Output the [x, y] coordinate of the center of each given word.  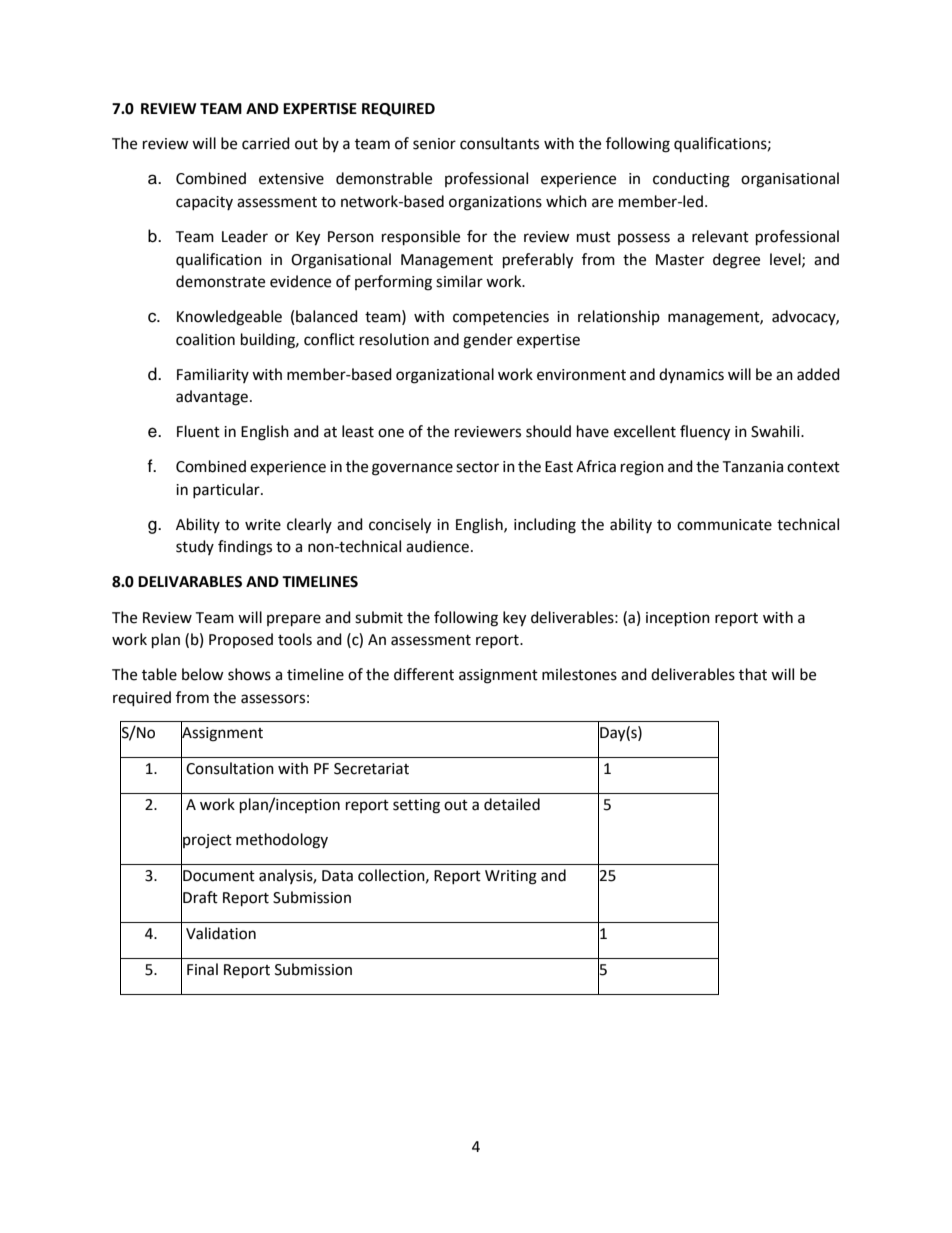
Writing [511, 877]
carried [266, 143]
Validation [221, 933]
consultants [499, 143]
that [753, 674]
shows [249, 674]
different [424, 674]
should [548, 431]
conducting [691, 180]
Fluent [198, 431]
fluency [705, 433]
